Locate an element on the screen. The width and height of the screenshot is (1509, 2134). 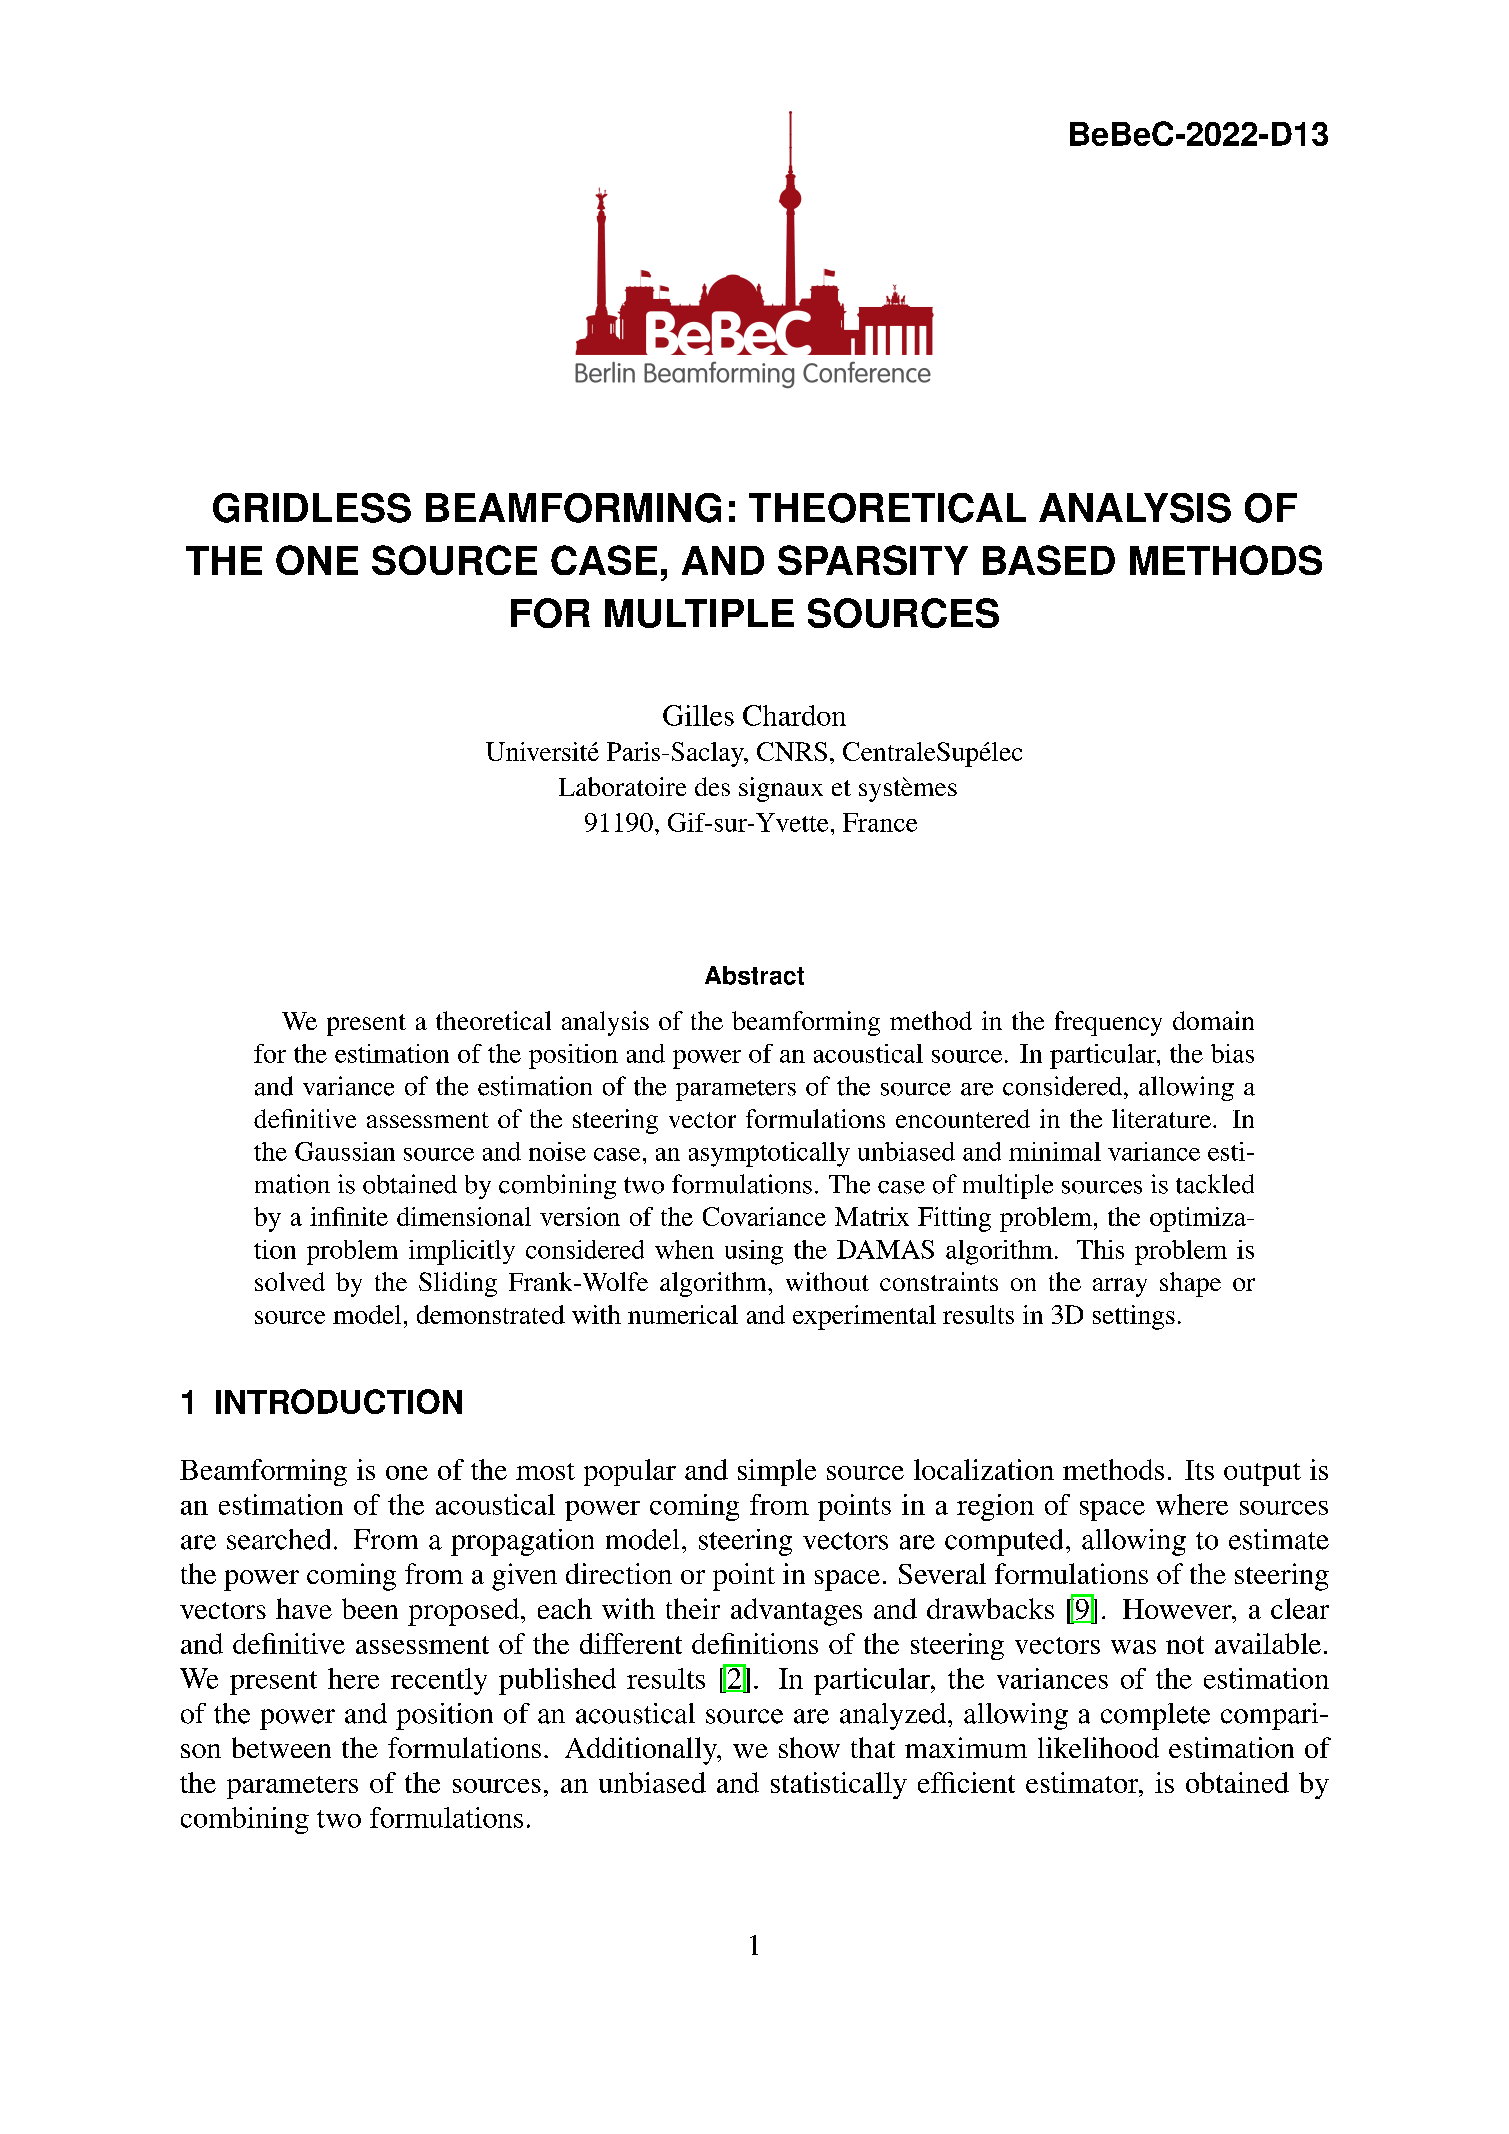
Gaussian is located at coordinates (345, 1151).
